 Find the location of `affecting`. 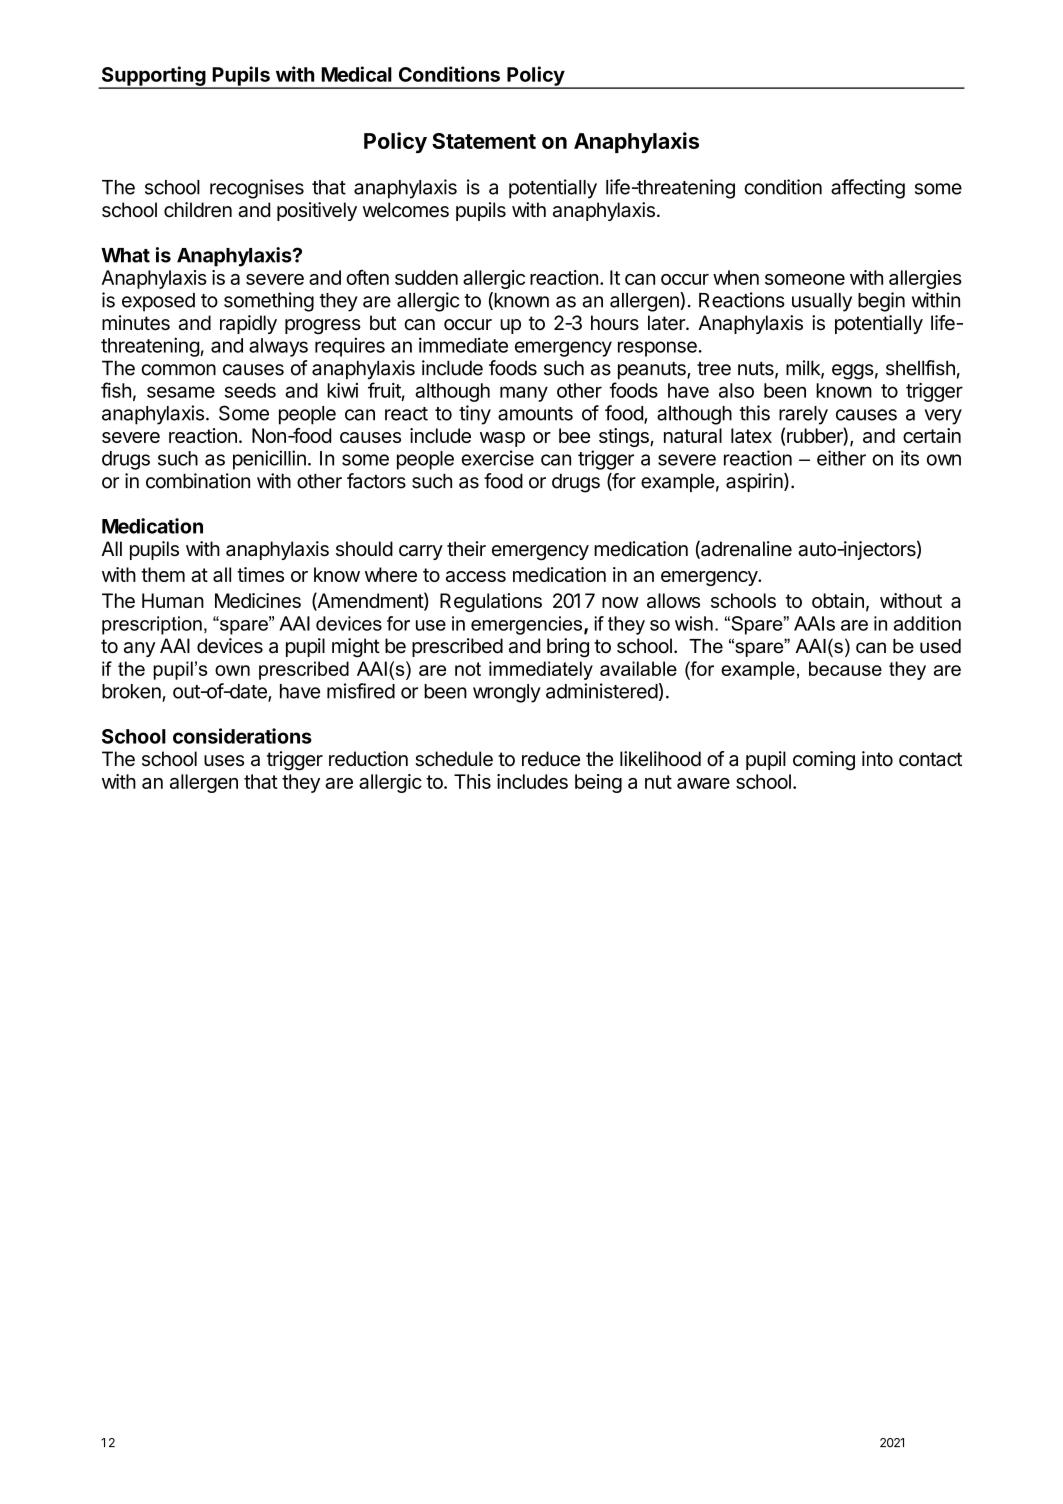

affecting is located at coordinates (868, 189).
